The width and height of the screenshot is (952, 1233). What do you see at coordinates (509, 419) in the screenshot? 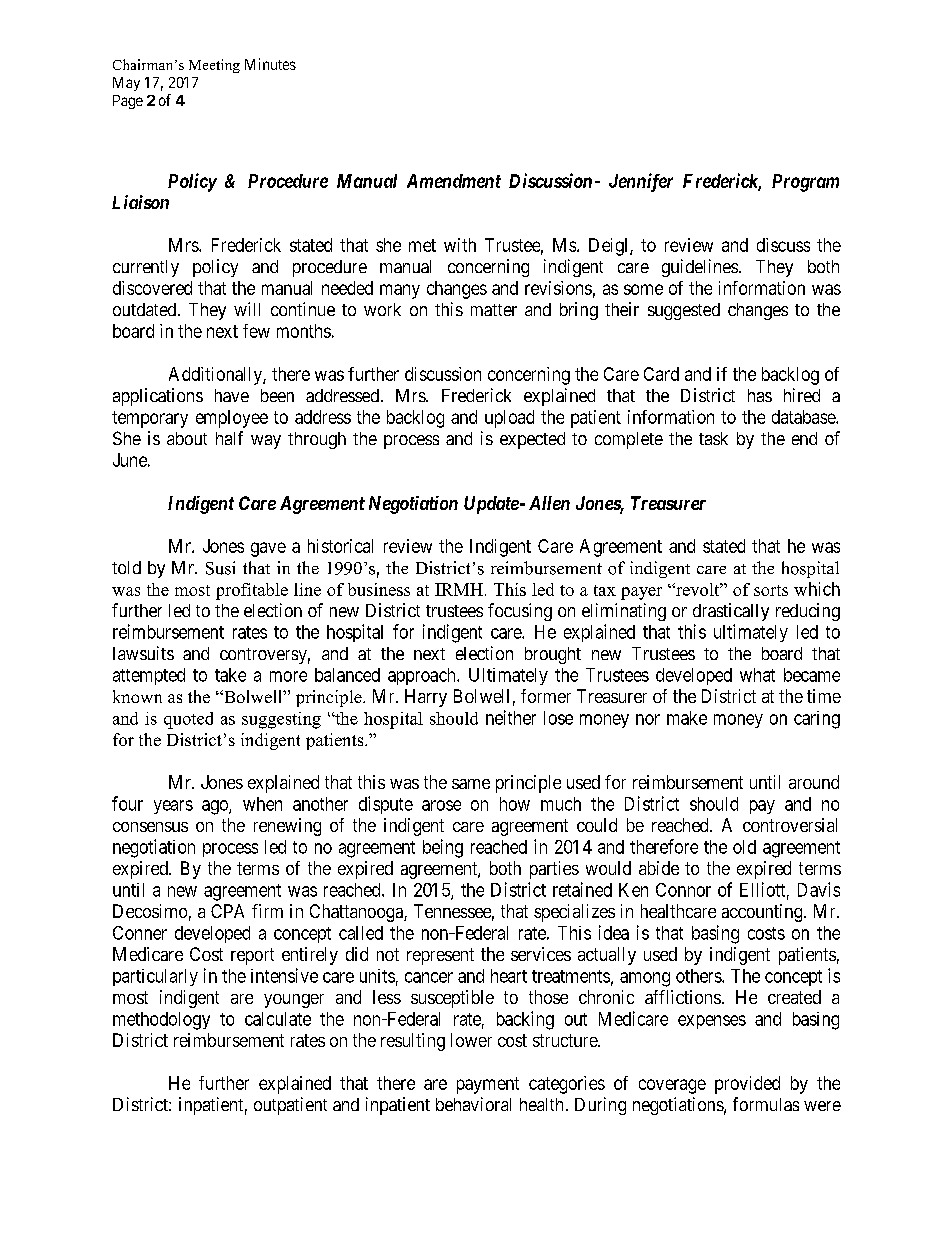
I see `upload` at bounding box center [509, 419].
